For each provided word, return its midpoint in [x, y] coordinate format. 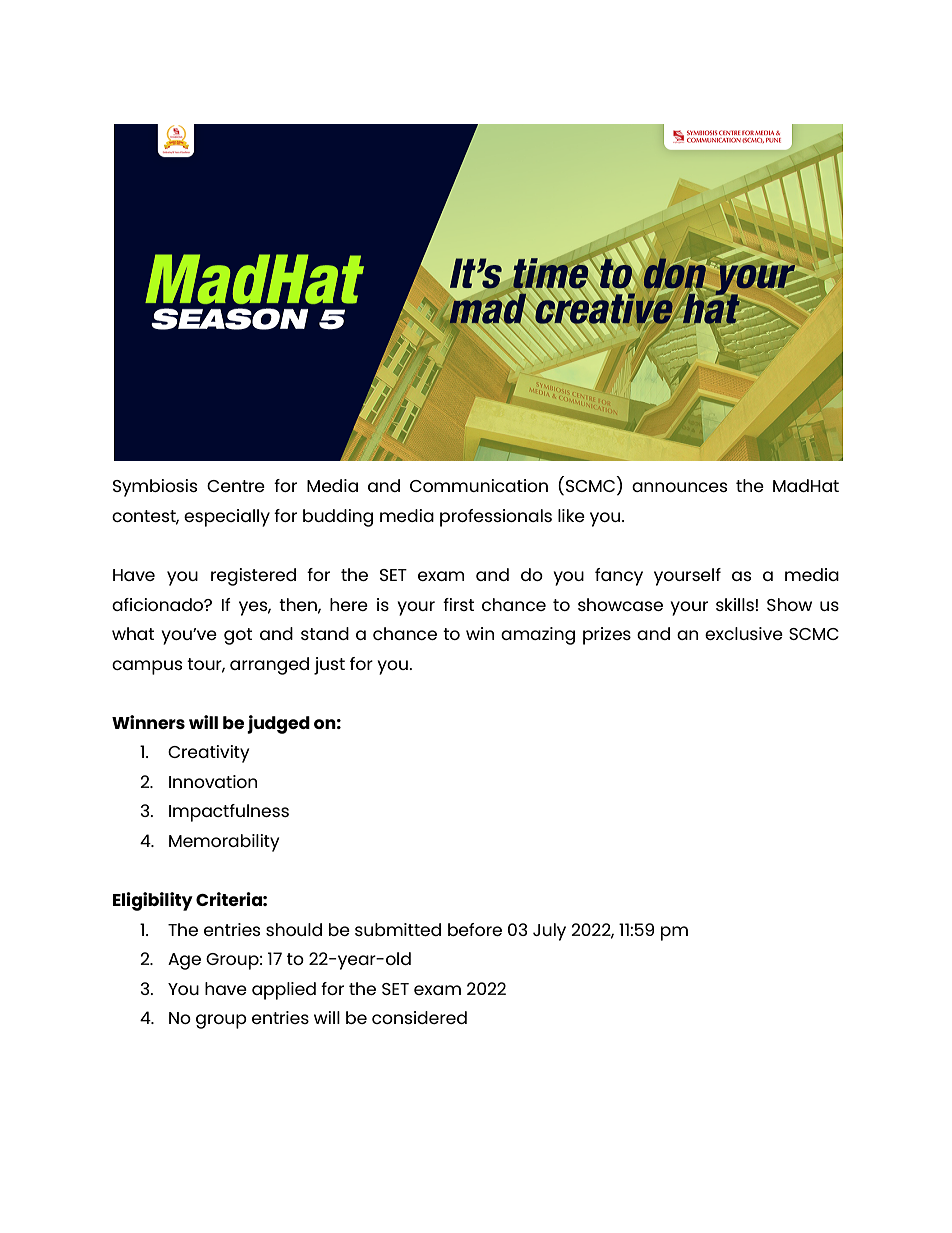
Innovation [213, 781]
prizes [607, 636]
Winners [148, 722]
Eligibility [153, 901]
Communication [479, 485]
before [475, 929]
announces [679, 487]
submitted [398, 929]
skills [735, 604]
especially [227, 518]
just [329, 666]
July [549, 932]
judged [278, 724]
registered [253, 577]
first [458, 604]
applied [284, 991]
